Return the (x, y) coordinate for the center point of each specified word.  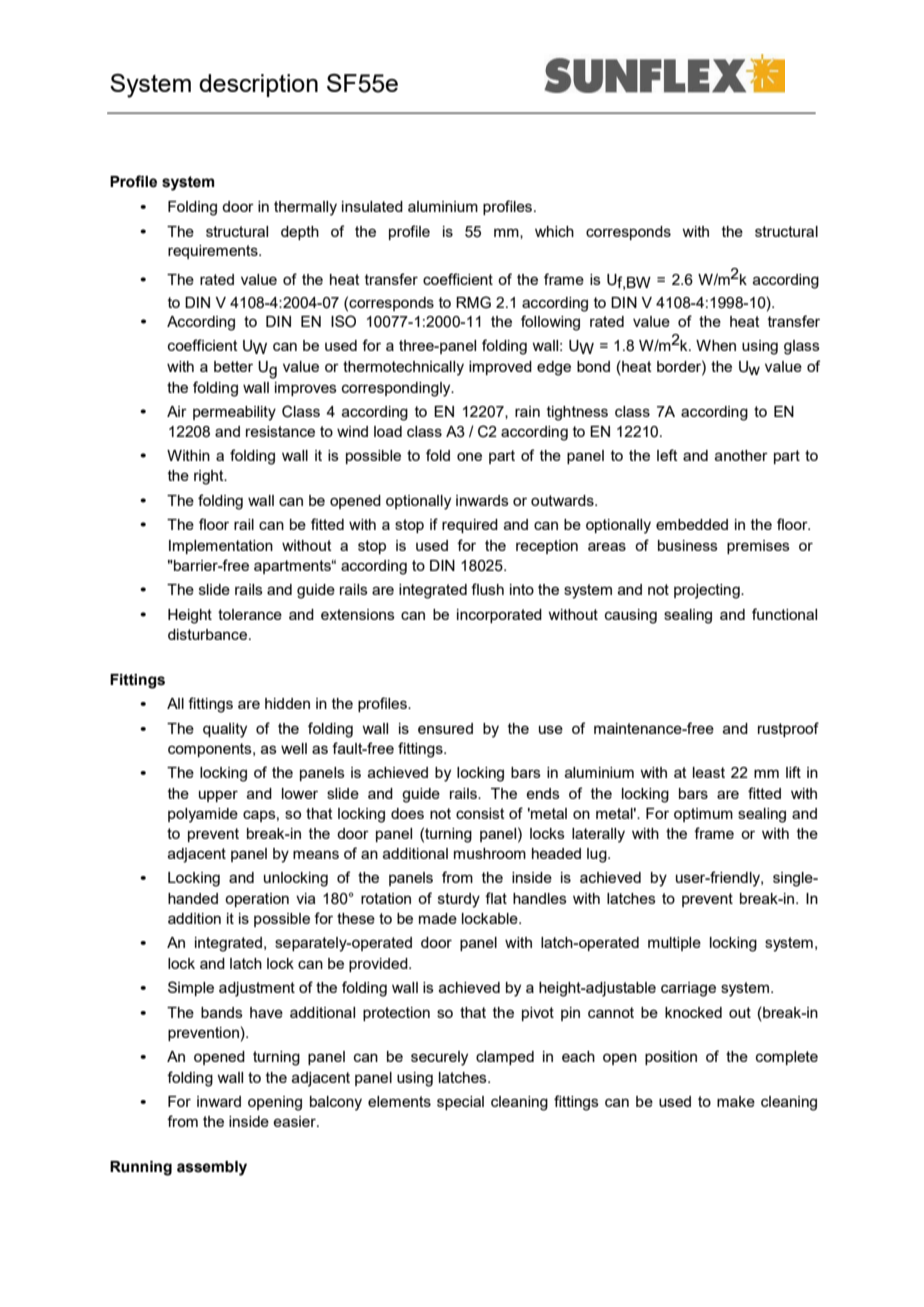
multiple (674, 944)
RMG (473, 302)
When (716, 345)
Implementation (221, 547)
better (233, 366)
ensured (445, 728)
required (470, 526)
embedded (692, 524)
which (554, 231)
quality (225, 730)
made (438, 918)
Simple (191, 988)
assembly (212, 1168)
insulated (372, 206)
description (258, 85)
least (709, 772)
